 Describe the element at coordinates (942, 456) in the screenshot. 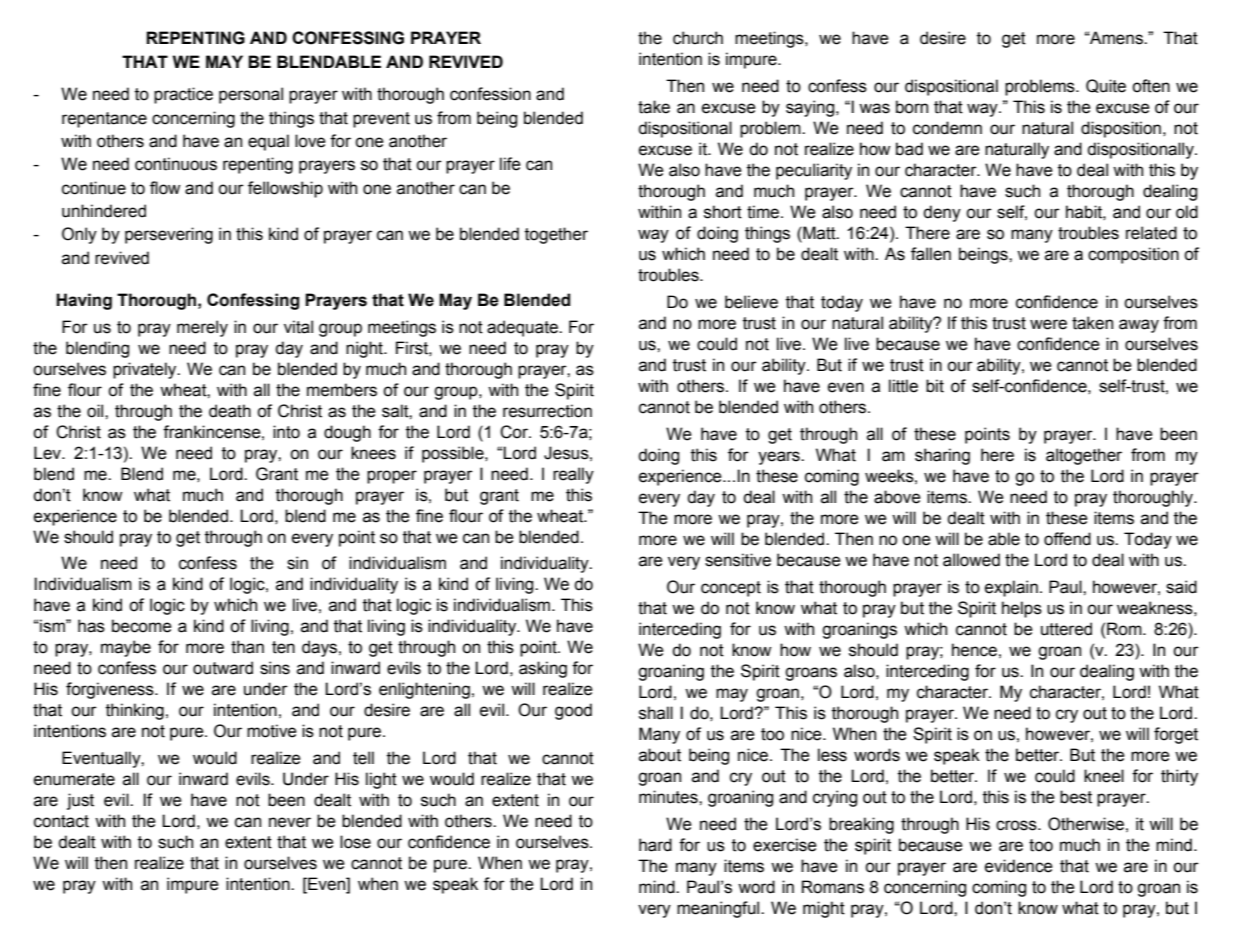

I see `sharing` at that location.
